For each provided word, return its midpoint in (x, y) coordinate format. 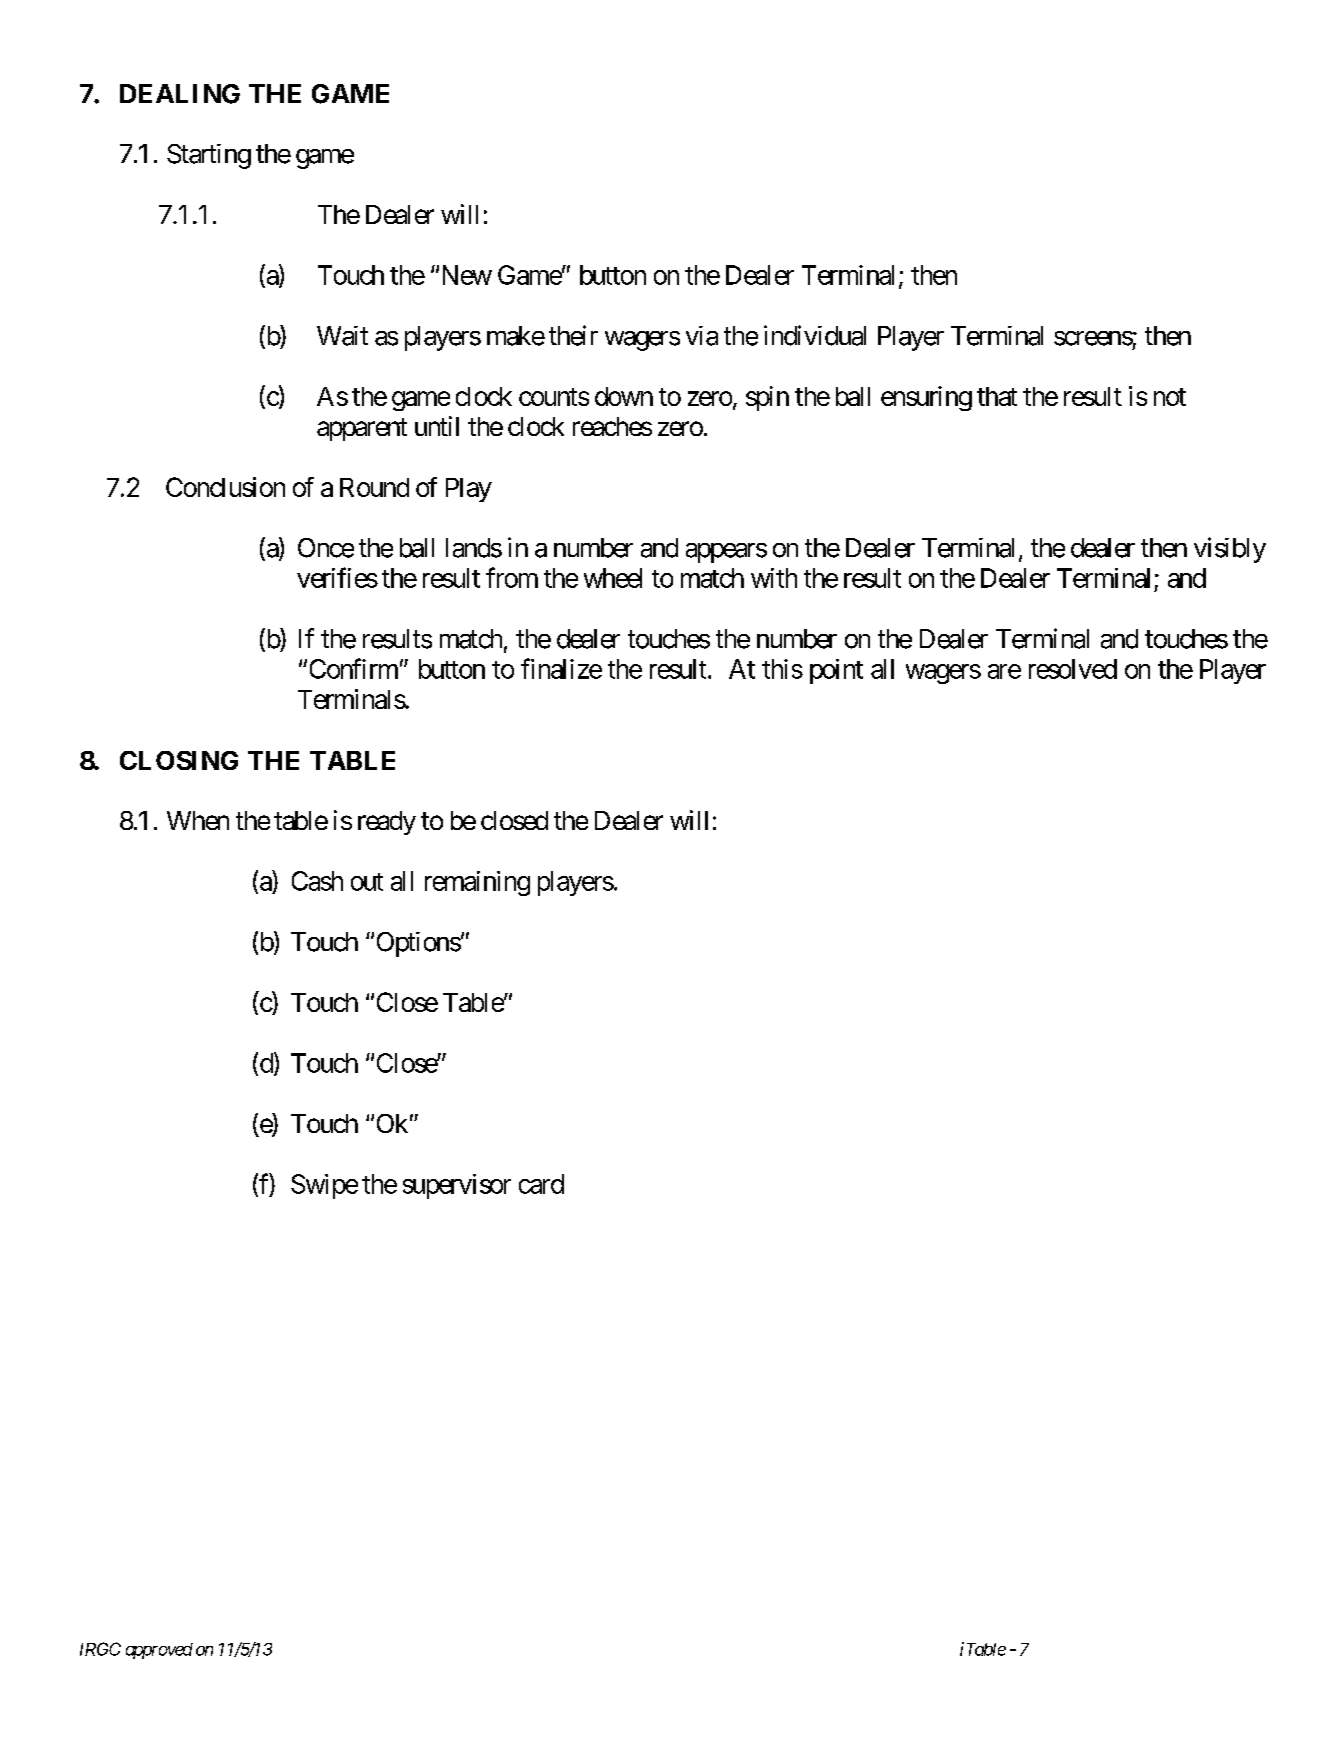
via (702, 336)
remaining (477, 883)
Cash (317, 881)
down (624, 396)
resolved (1073, 669)
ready (387, 823)
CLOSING (179, 760)
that (997, 396)
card (541, 1184)
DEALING (180, 94)
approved (159, 1651)
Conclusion (225, 487)
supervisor (457, 1186)
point (836, 671)
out (367, 882)
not (1170, 397)
